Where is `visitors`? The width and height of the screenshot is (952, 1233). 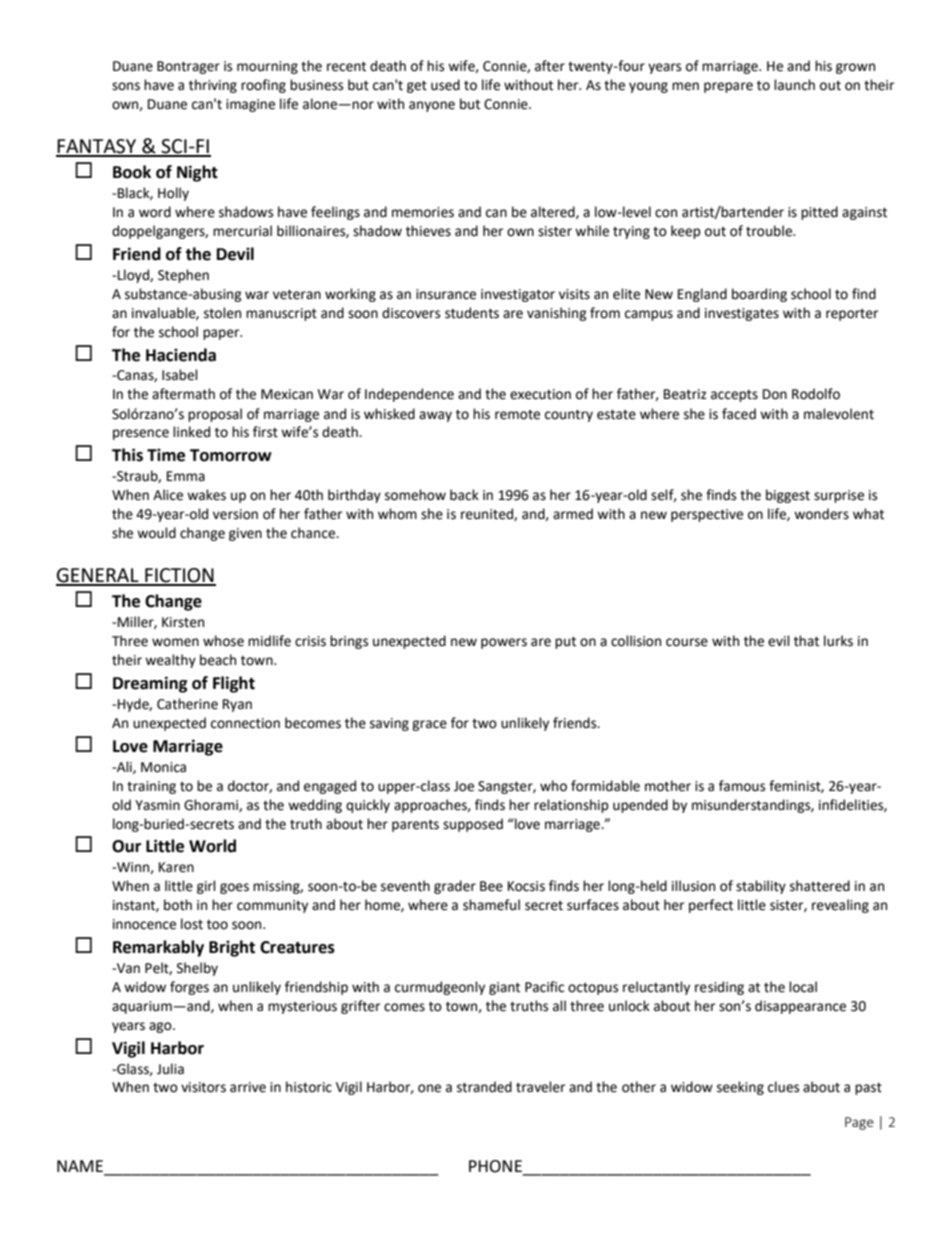
visitors is located at coordinates (203, 1087).
